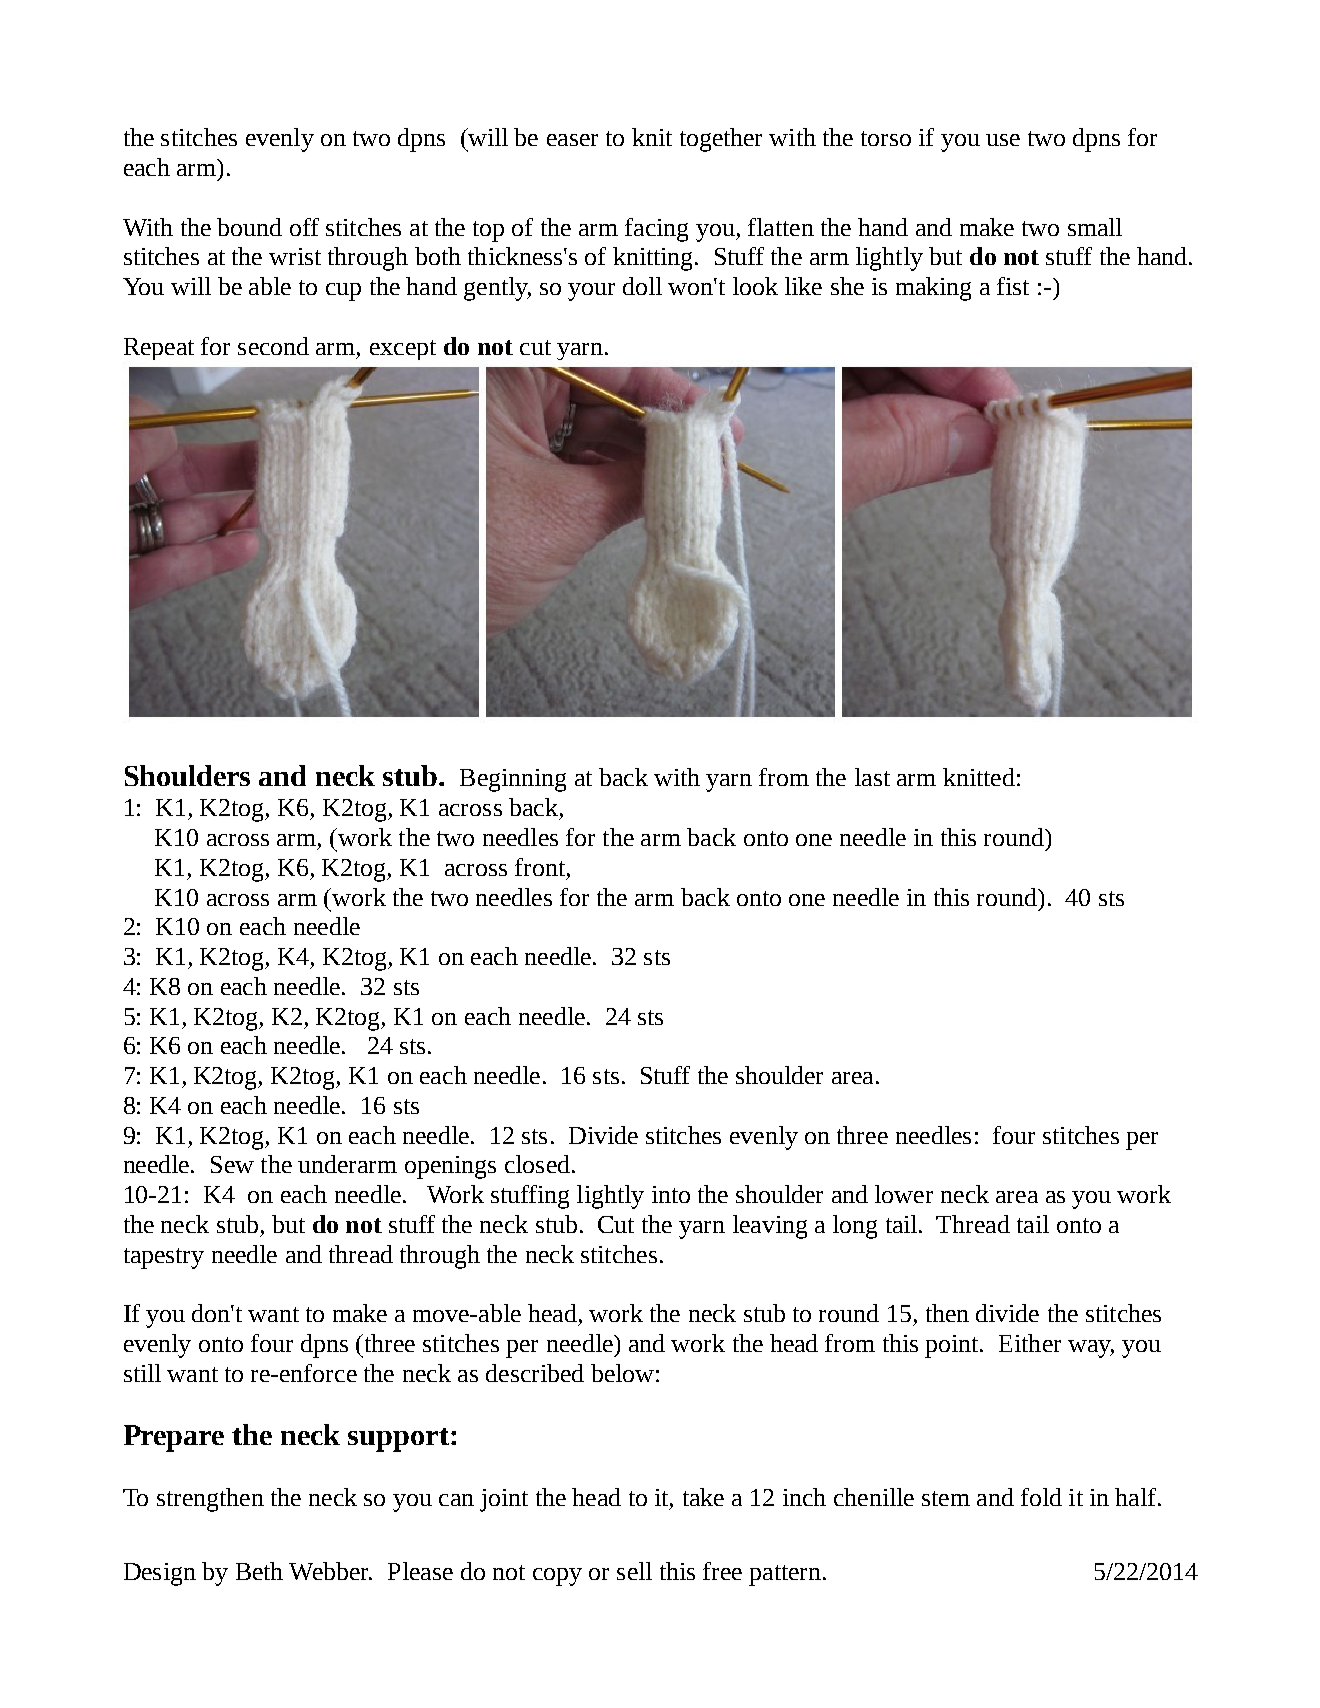 The height and width of the screenshot is (1708, 1320). I want to click on bound, so click(249, 227).
